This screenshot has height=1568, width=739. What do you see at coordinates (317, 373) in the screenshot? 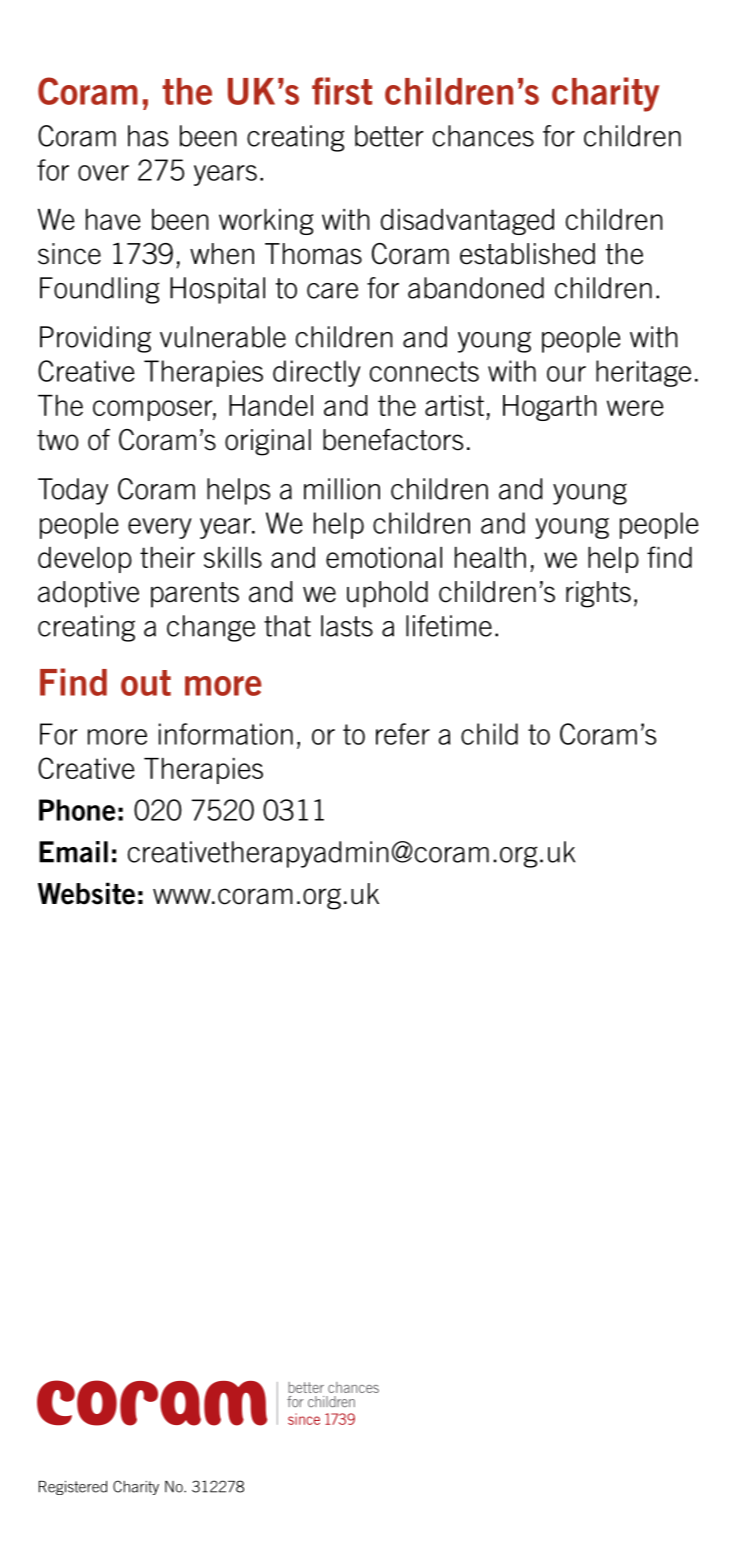
I see `directly` at bounding box center [317, 373].
